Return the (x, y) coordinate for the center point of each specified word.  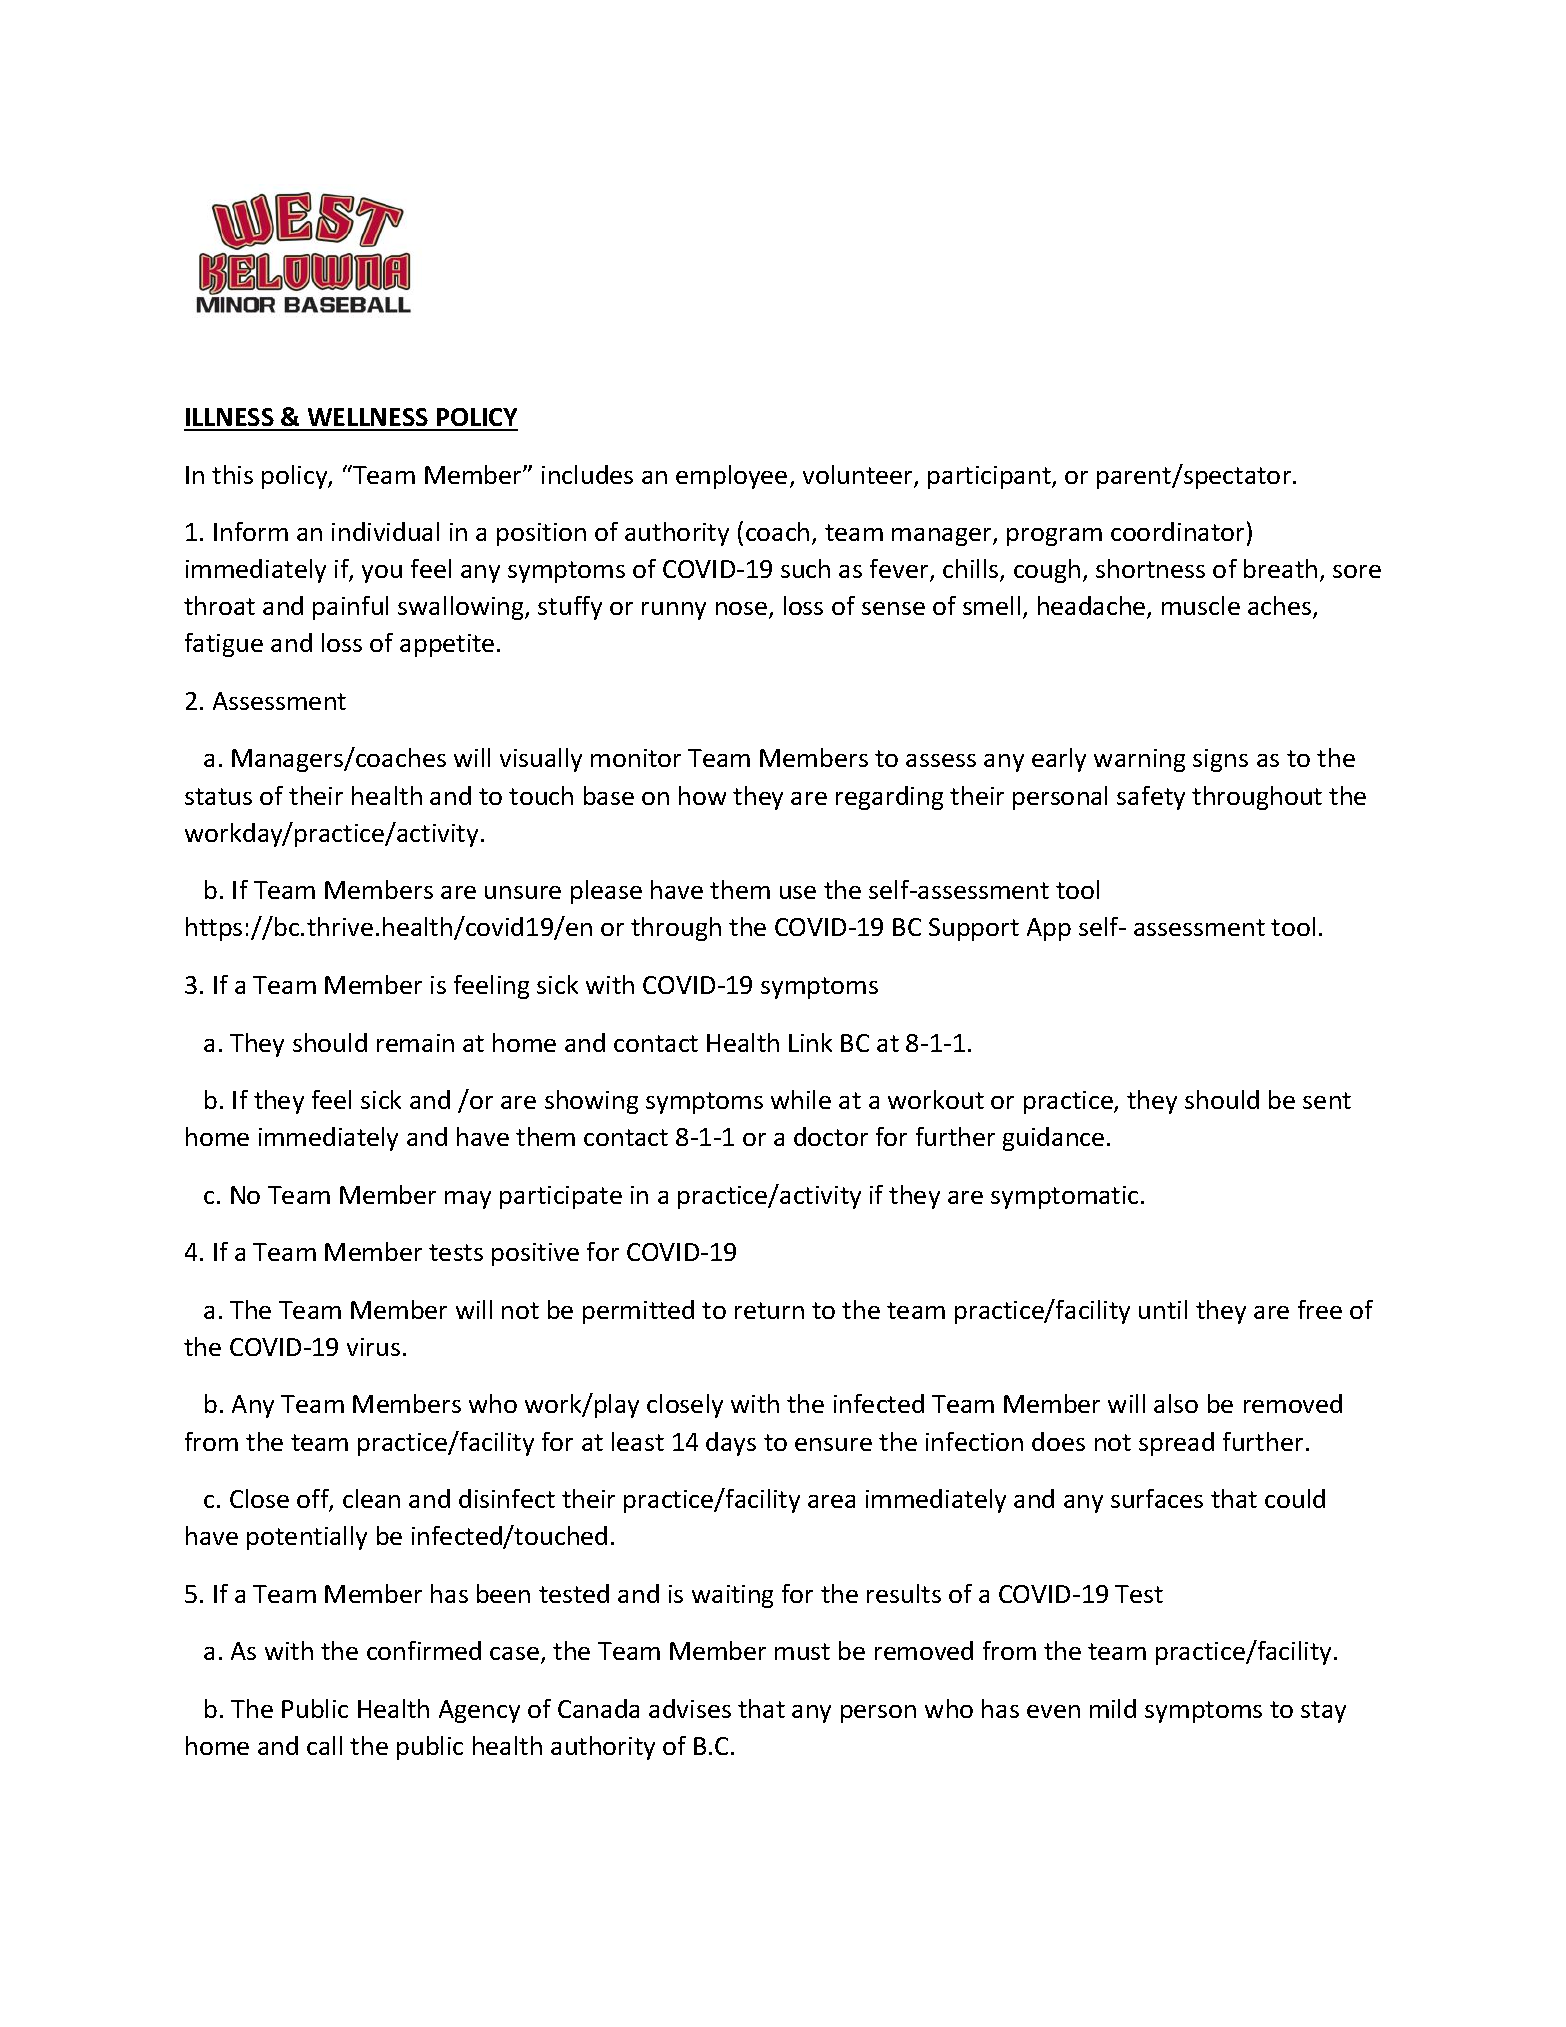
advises (690, 1708)
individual (385, 531)
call (324, 1745)
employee (731, 477)
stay (1323, 1712)
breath (1280, 568)
